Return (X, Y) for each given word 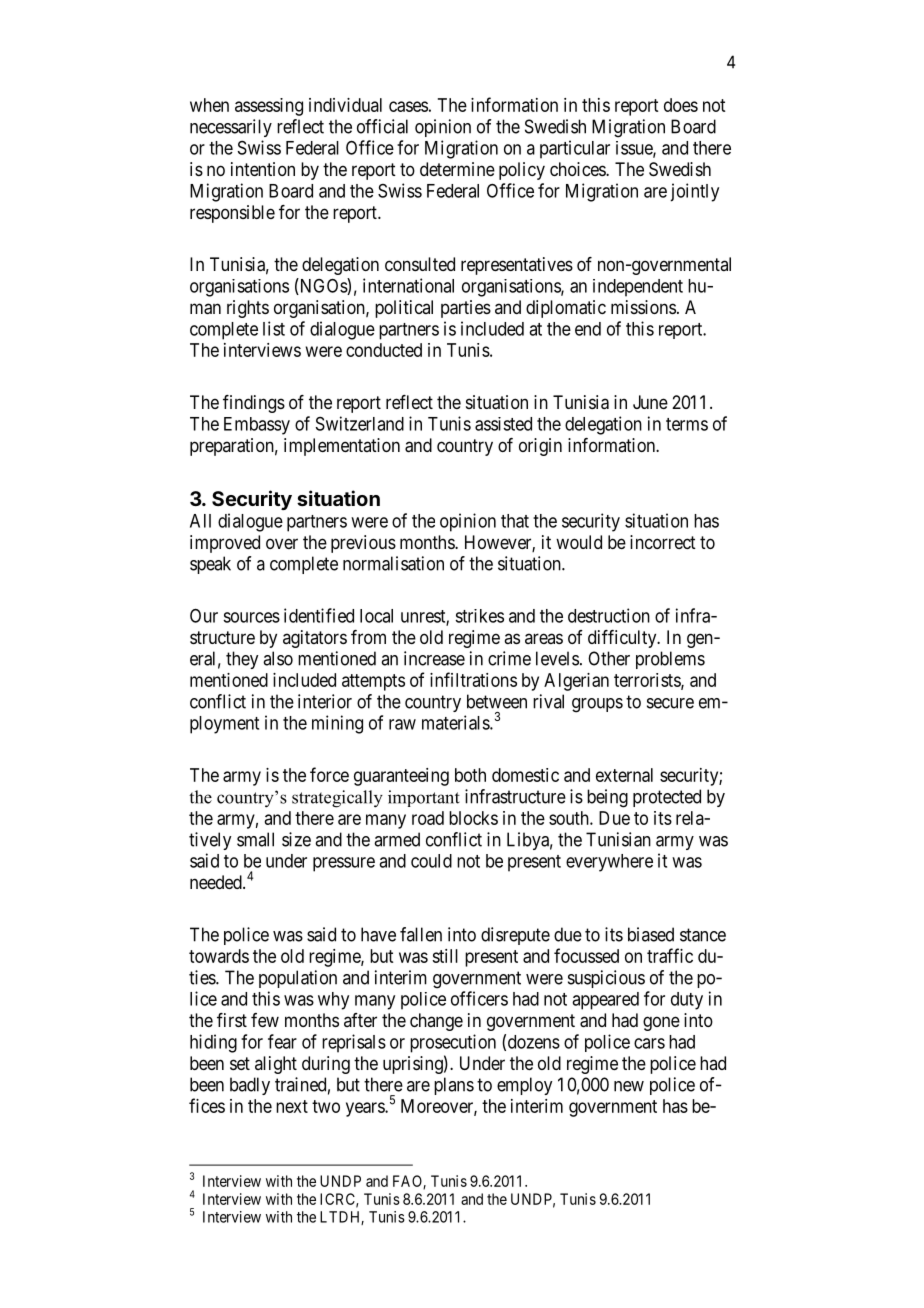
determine (457, 169)
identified (319, 615)
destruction (609, 615)
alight (276, 1065)
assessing (269, 107)
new (629, 1086)
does (681, 105)
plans (454, 1086)
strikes (479, 616)
